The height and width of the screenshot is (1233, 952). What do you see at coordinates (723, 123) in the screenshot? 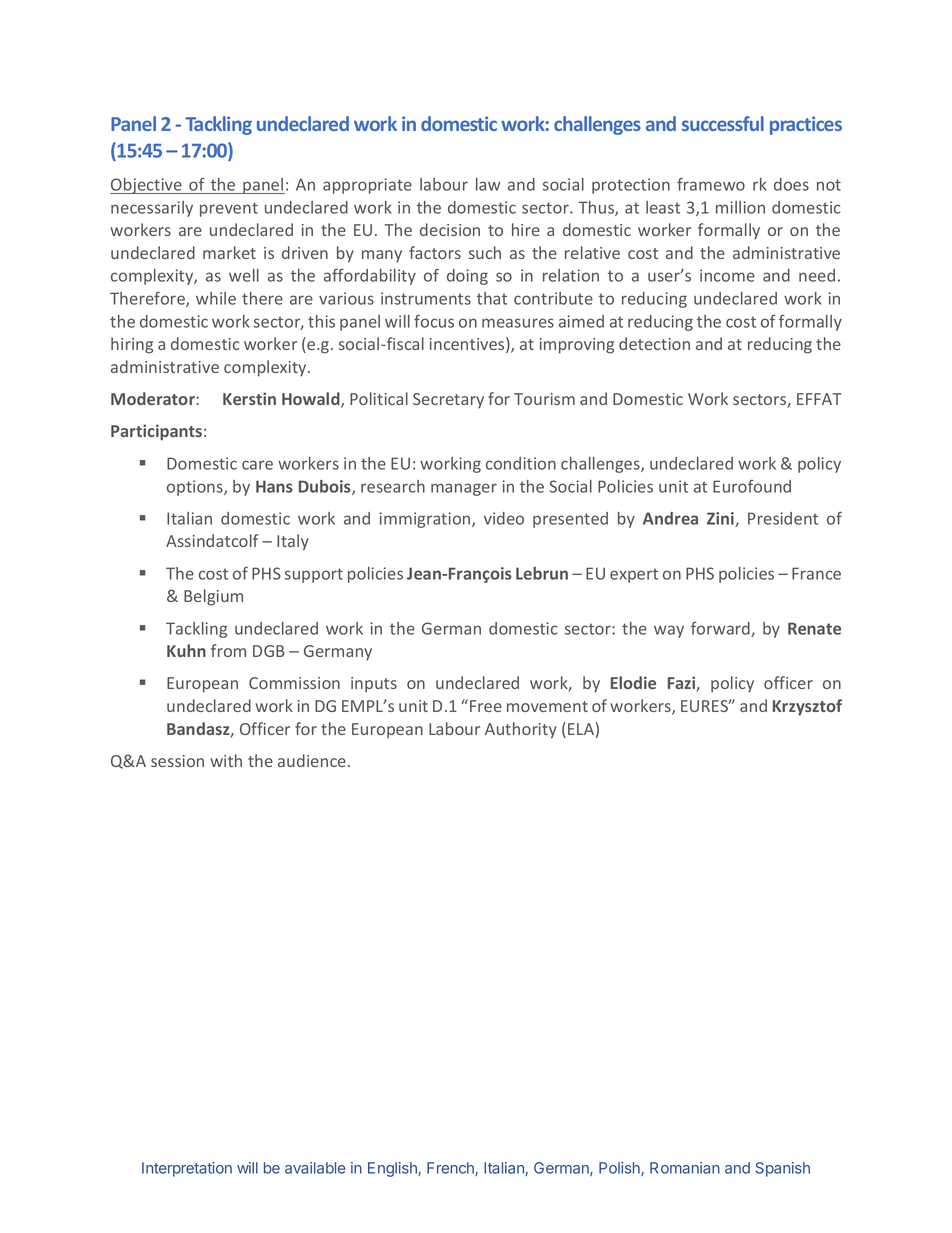
I see `successful` at bounding box center [723, 123].
